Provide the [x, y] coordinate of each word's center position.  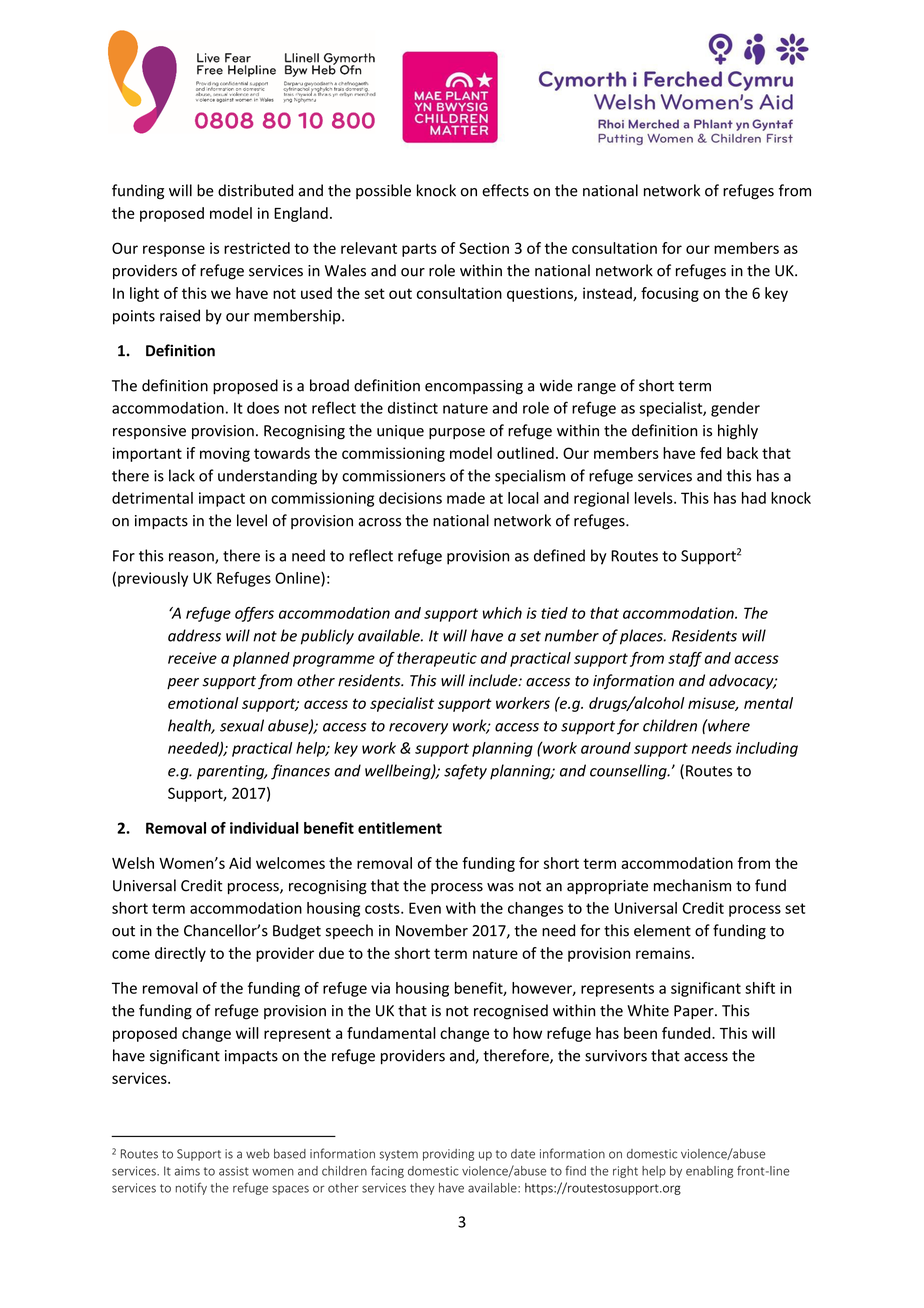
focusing [670, 294]
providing [448, 1155]
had [754, 498]
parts [419, 250]
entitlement [400, 828]
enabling [709, 1172]
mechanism [692, 885]
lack [182, 475]
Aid [240, 863]
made [466, 498]
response [174, 251]
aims [187, 1171]
